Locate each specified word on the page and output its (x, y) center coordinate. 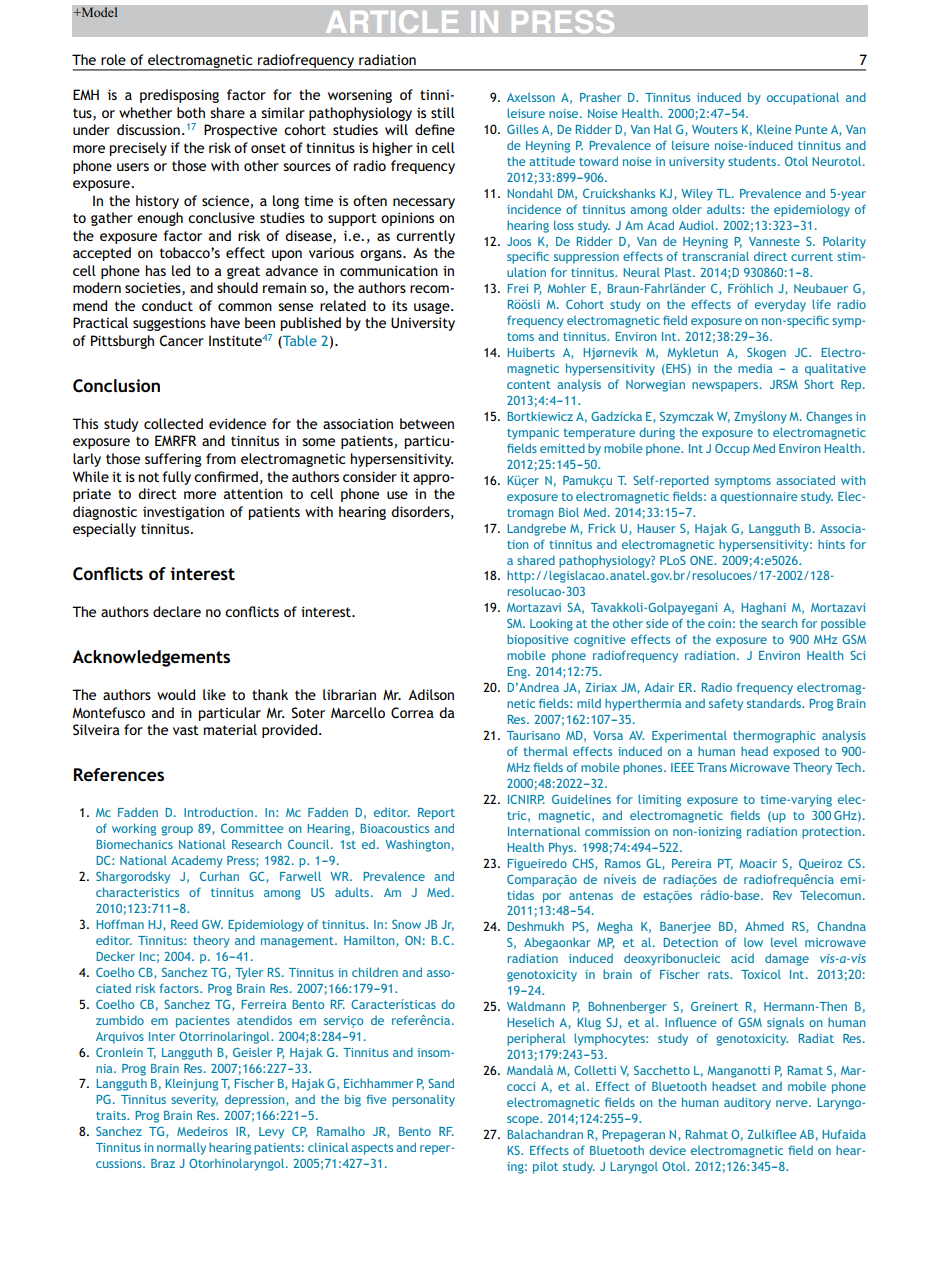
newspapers (725, 387)
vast (186, 730)
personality (423, 1101)
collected (173, 423)
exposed (796, 752)
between (427, 423)
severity (194, 1101)
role (113, 59)
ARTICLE (392, 21)
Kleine (774, 129)
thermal (546, 751)
